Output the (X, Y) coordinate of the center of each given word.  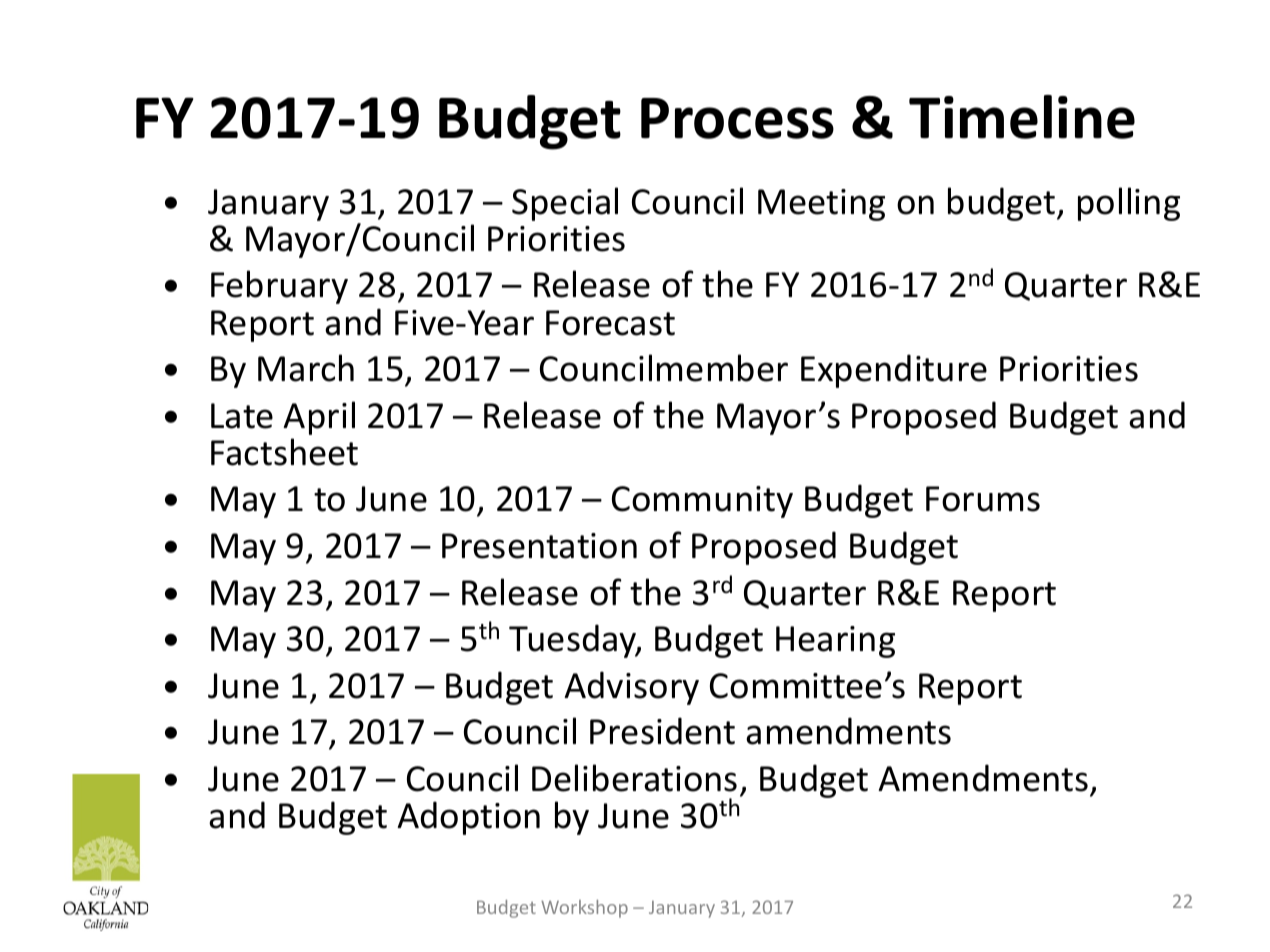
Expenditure (894, 371)
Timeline (1022, 117)
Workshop (584, 909)
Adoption (468, 818)
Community (702, 502)
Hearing (835, 642)
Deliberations (634, 778)
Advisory (631, 688)
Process (737, 118)
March (306, 368)
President (662, 731)
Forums (983, 499)
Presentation (539, 546)
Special (565, 204)
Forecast (610, 323)
